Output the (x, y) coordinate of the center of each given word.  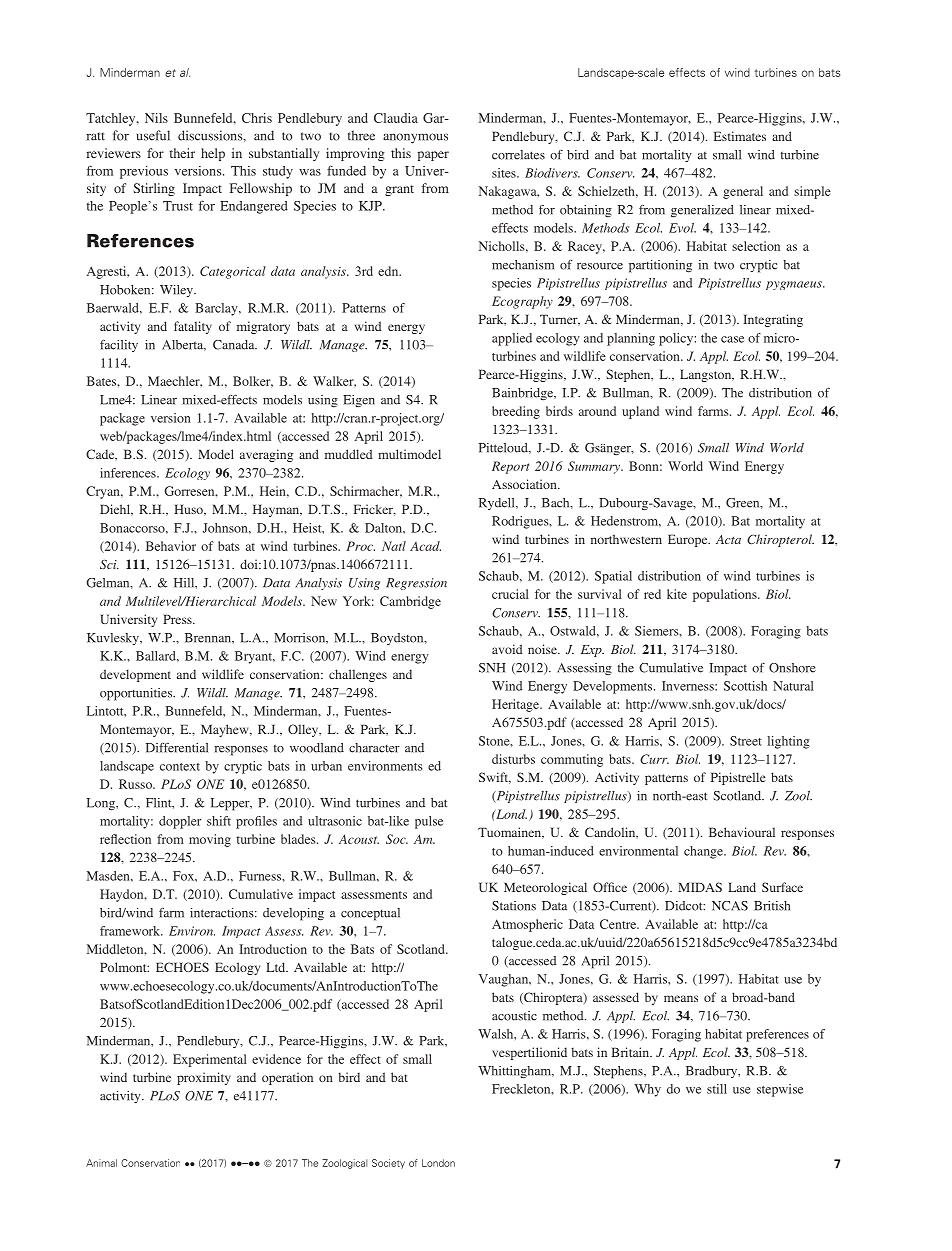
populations (726, 595)
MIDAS (700, 887)
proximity (204, 1078)
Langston (707, 375)
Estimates (740, 136)
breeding (516, 412)
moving (210, 840)
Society (388, 1164)
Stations (514, 906)
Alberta (184, 345)
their (182, 153)
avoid (507, 649)
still (717, 1089)
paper (433, 156)
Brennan (209, 638)
